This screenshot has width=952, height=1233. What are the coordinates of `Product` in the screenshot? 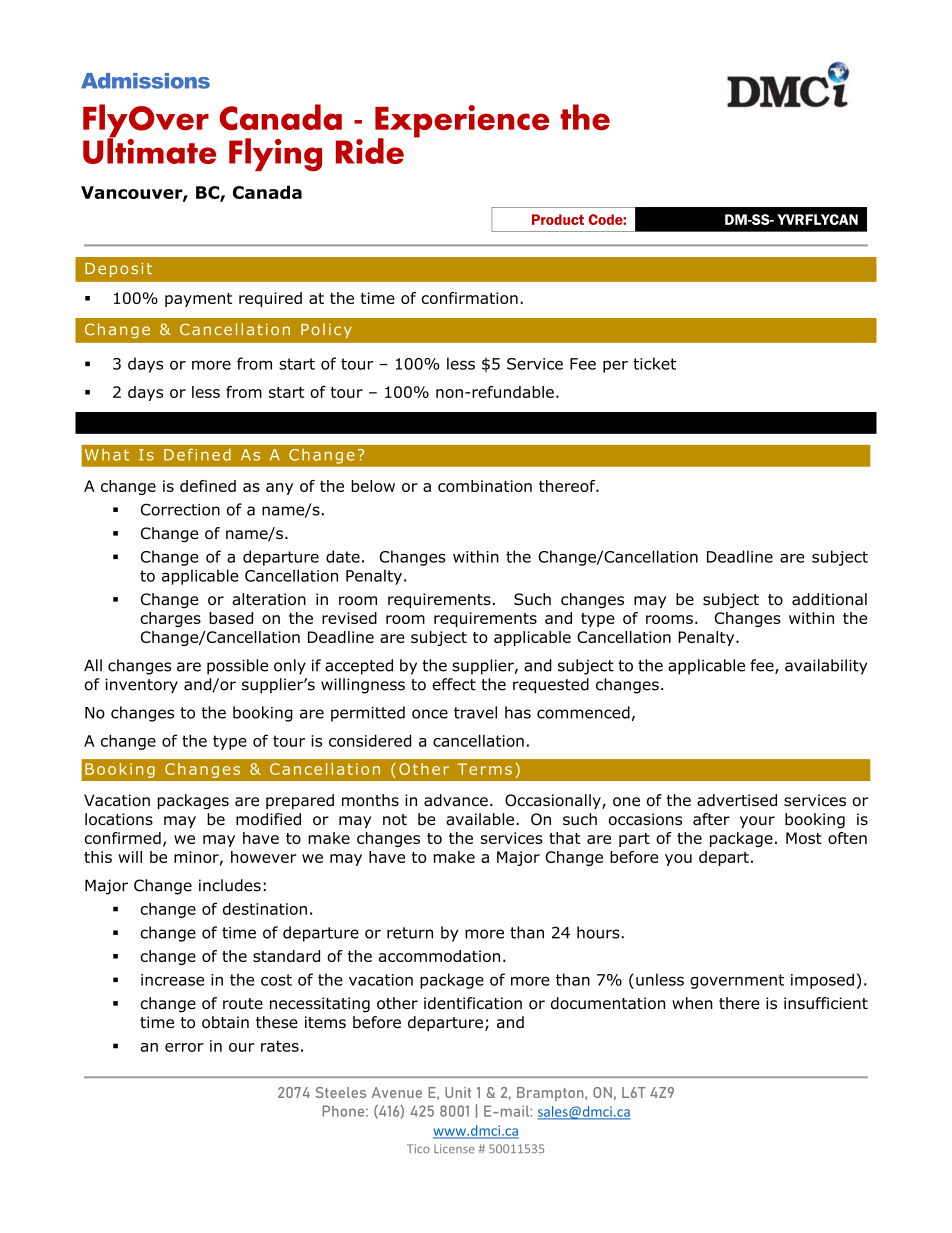 It's located at (558, 219).
